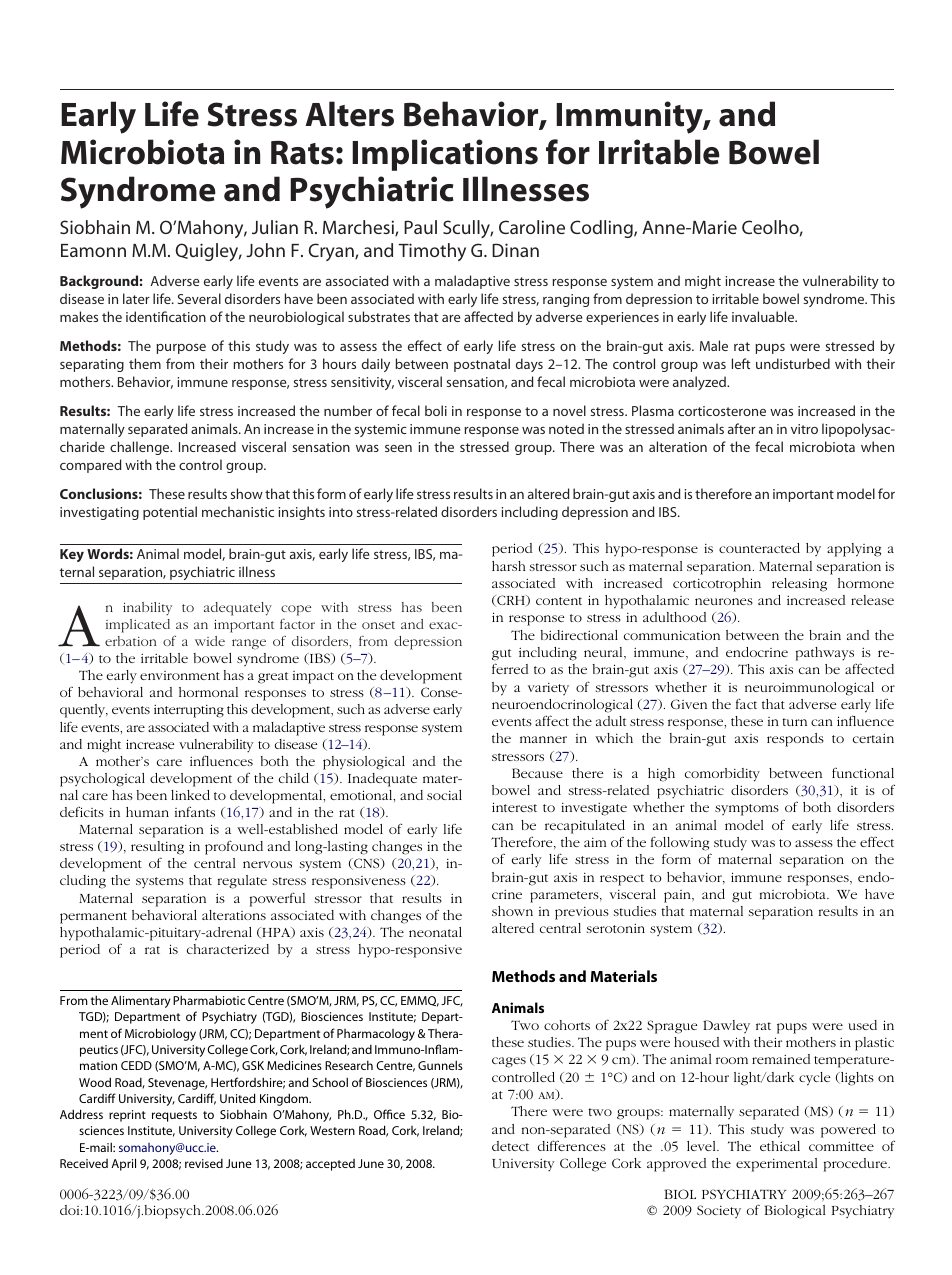 This document has width=952, height=1275. I want to click on neonatal, so click(435, 932).
